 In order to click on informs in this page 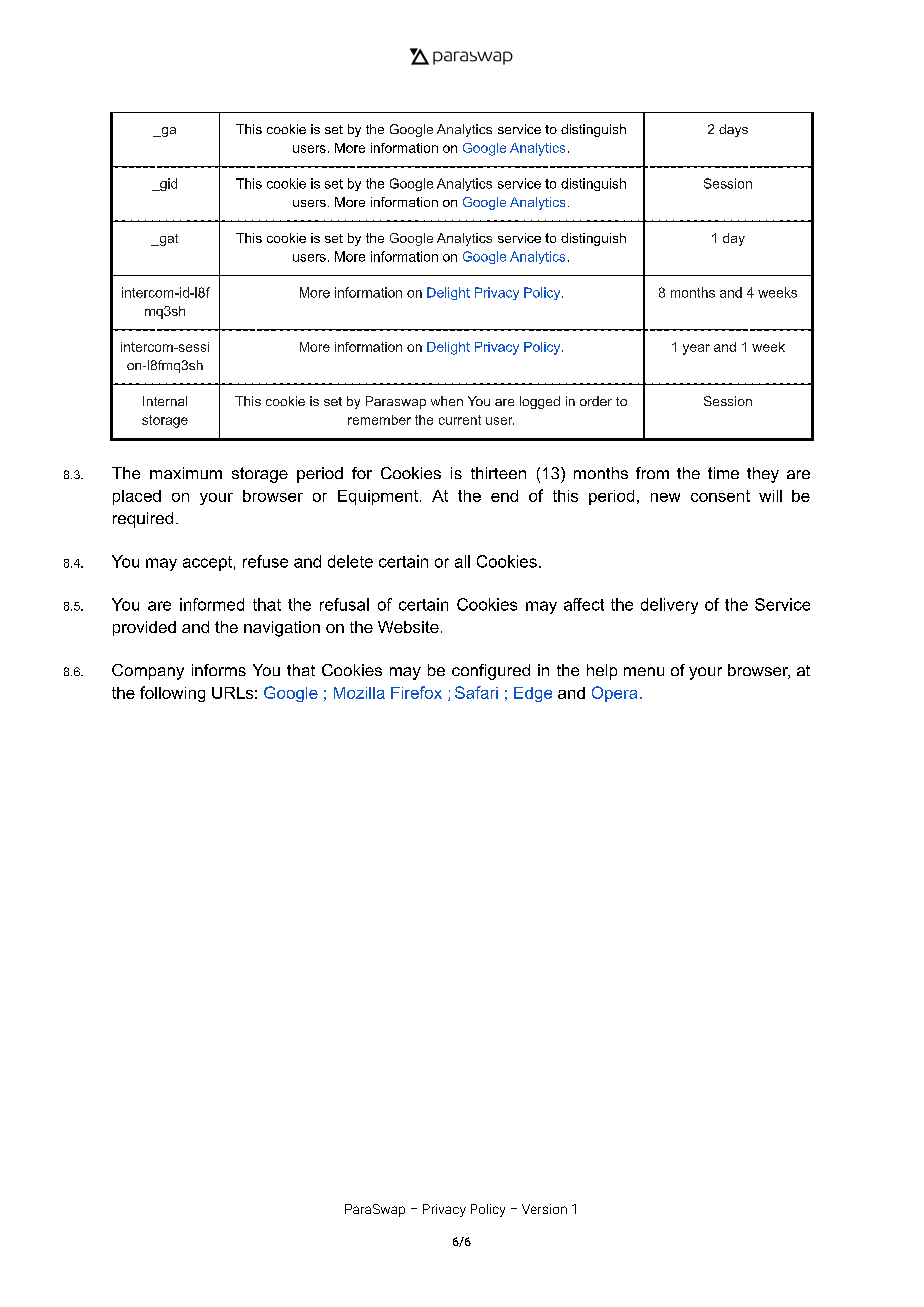, I will do `click(219, 670)`.
